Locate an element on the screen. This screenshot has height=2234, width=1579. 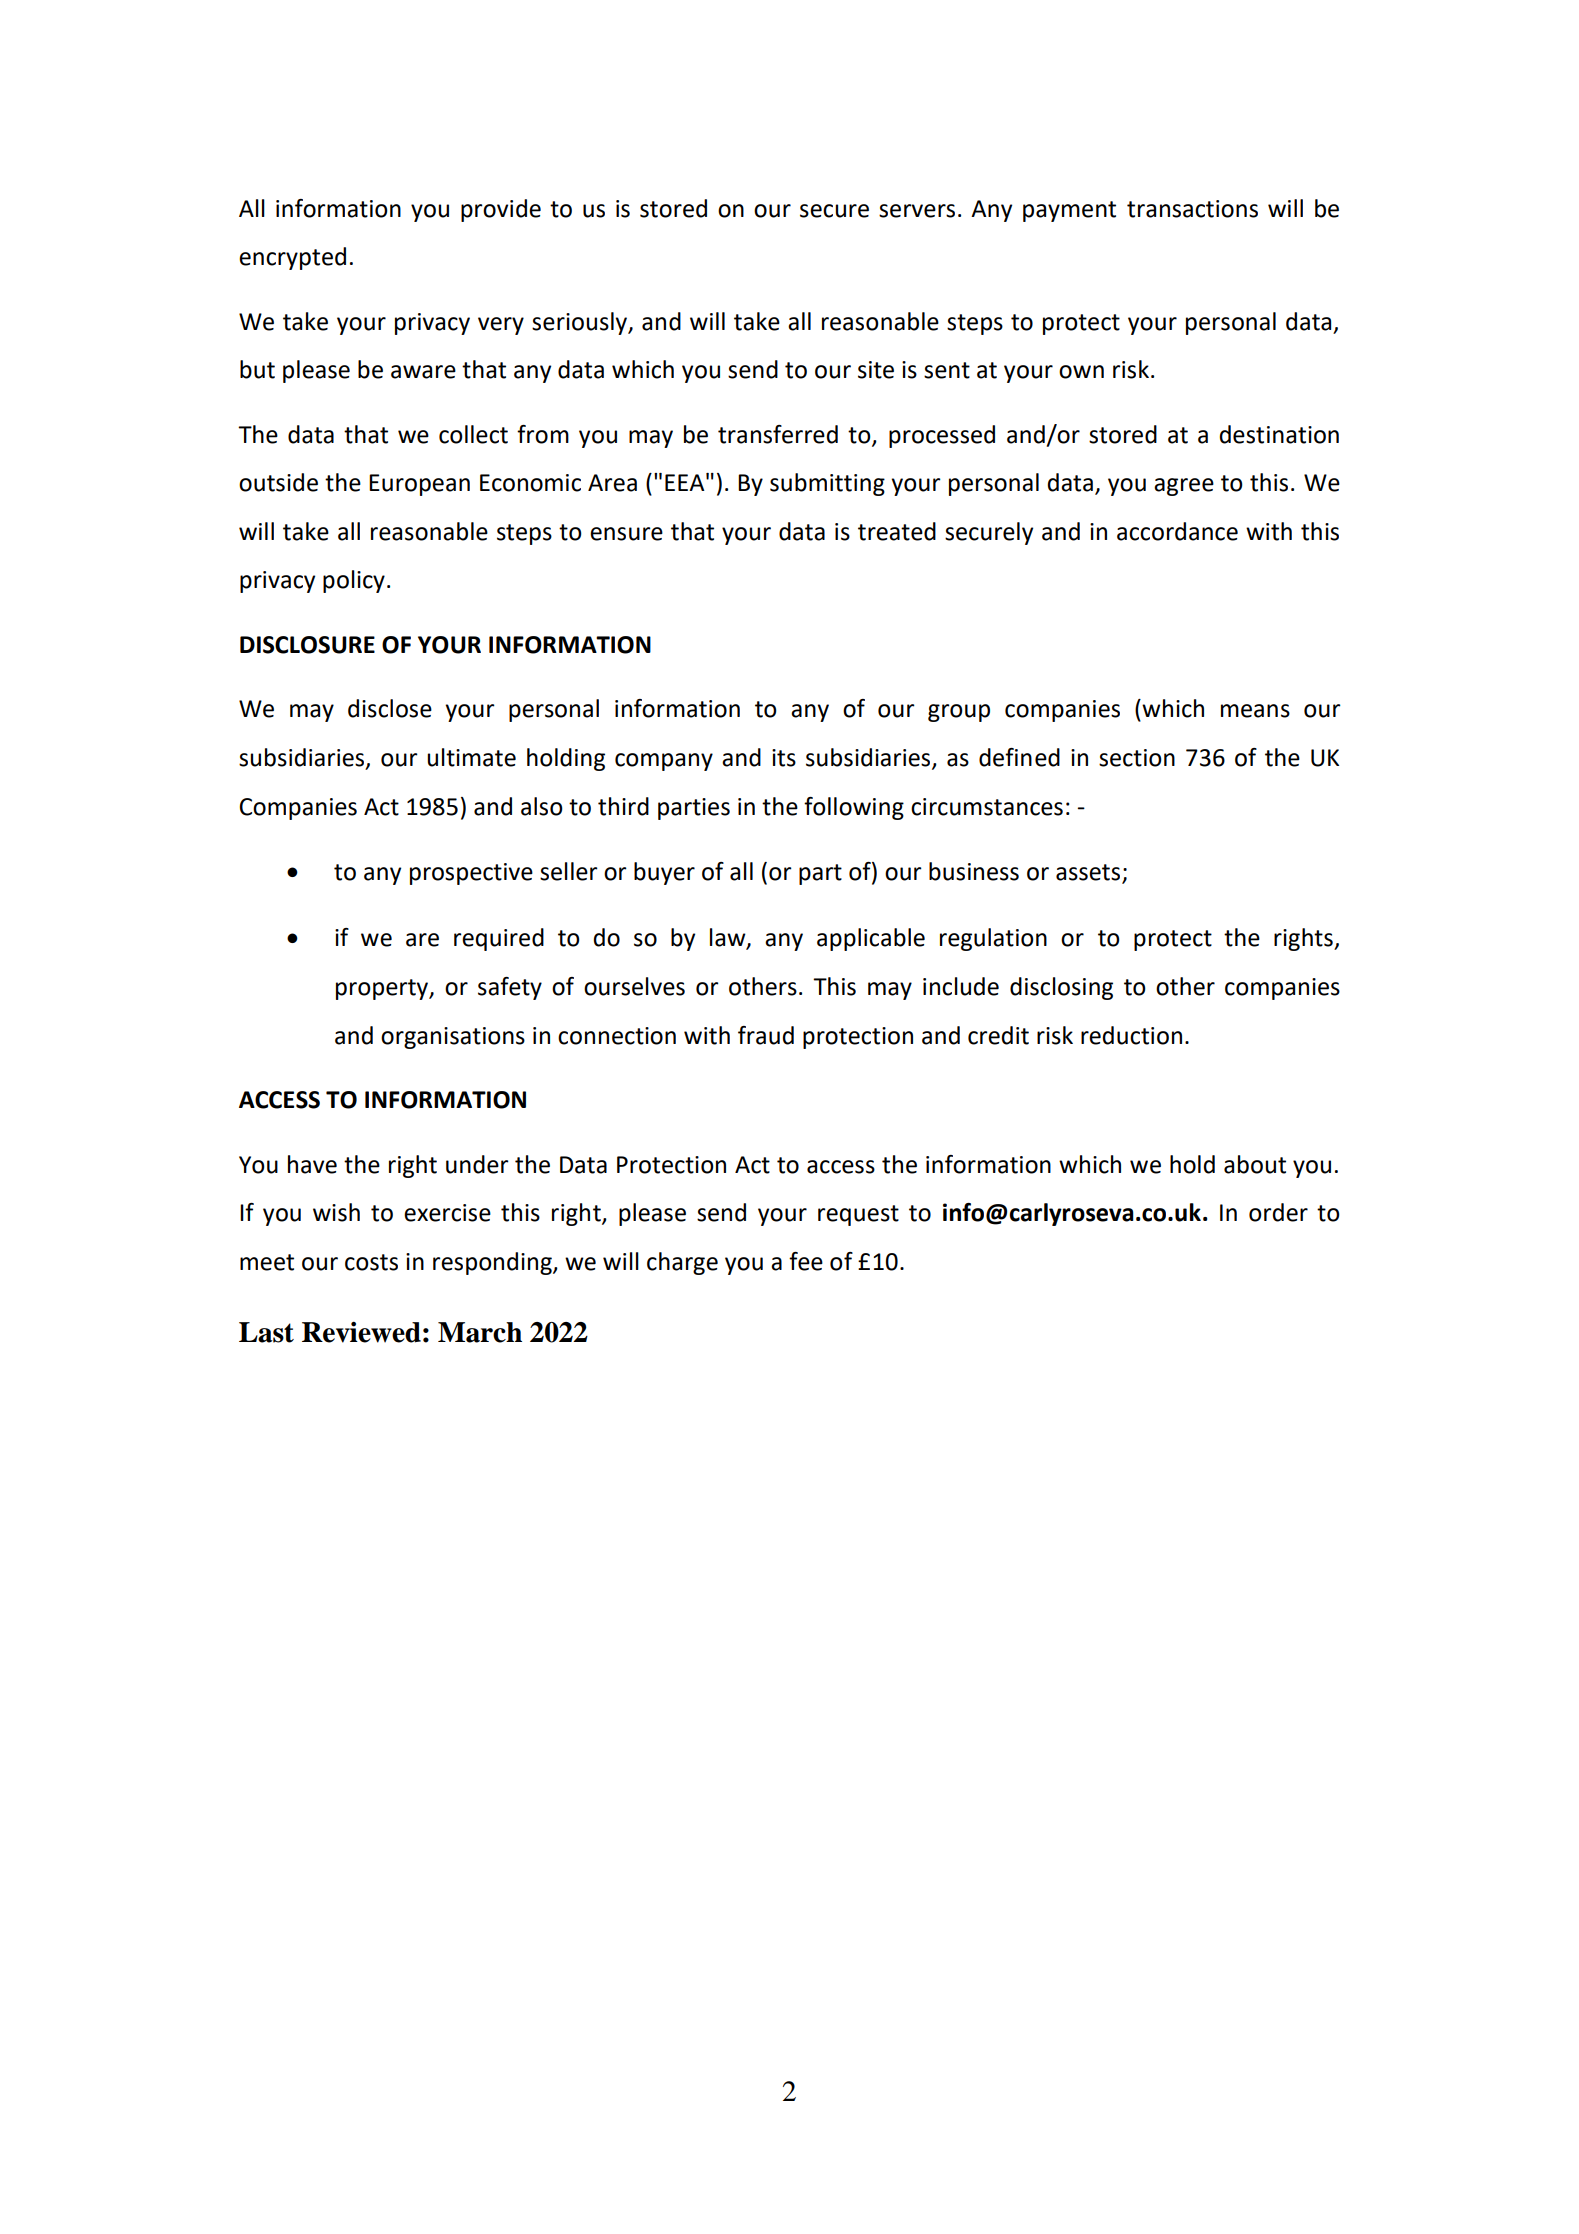
servers is located at coordinates (917, 211).
